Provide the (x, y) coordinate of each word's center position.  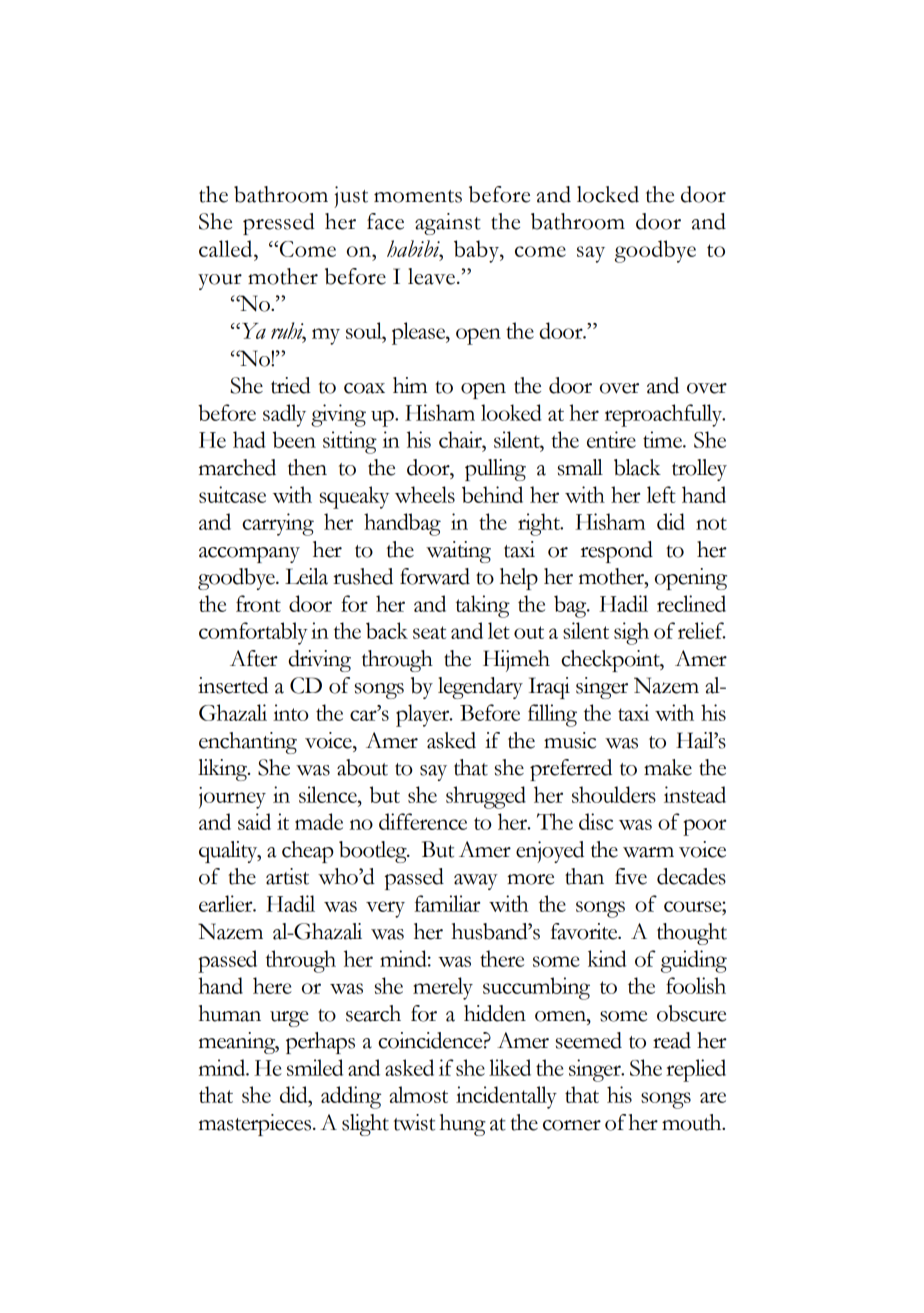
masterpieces (256, 1125)
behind (492, 494)
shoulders (614, 794)
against (448, 224)
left (661, 494)
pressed (279, 224)
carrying (278, 524)
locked (608, 194)
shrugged (486, 797)
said (254, 821)
